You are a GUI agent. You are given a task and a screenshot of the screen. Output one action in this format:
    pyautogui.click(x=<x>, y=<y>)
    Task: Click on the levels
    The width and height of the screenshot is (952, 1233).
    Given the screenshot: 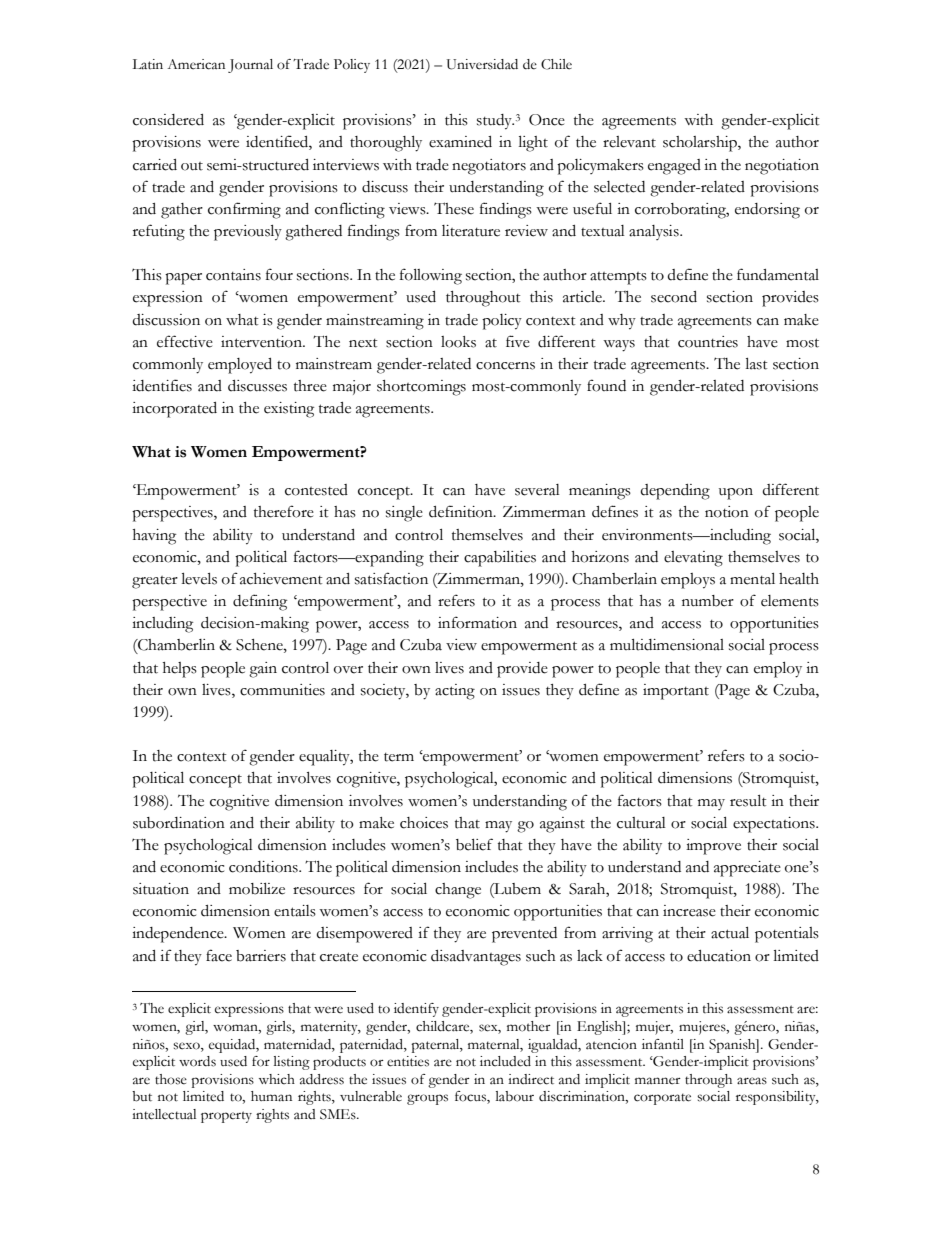 What is the action you would take?
    pyautogui.click(x=199, y=579)
